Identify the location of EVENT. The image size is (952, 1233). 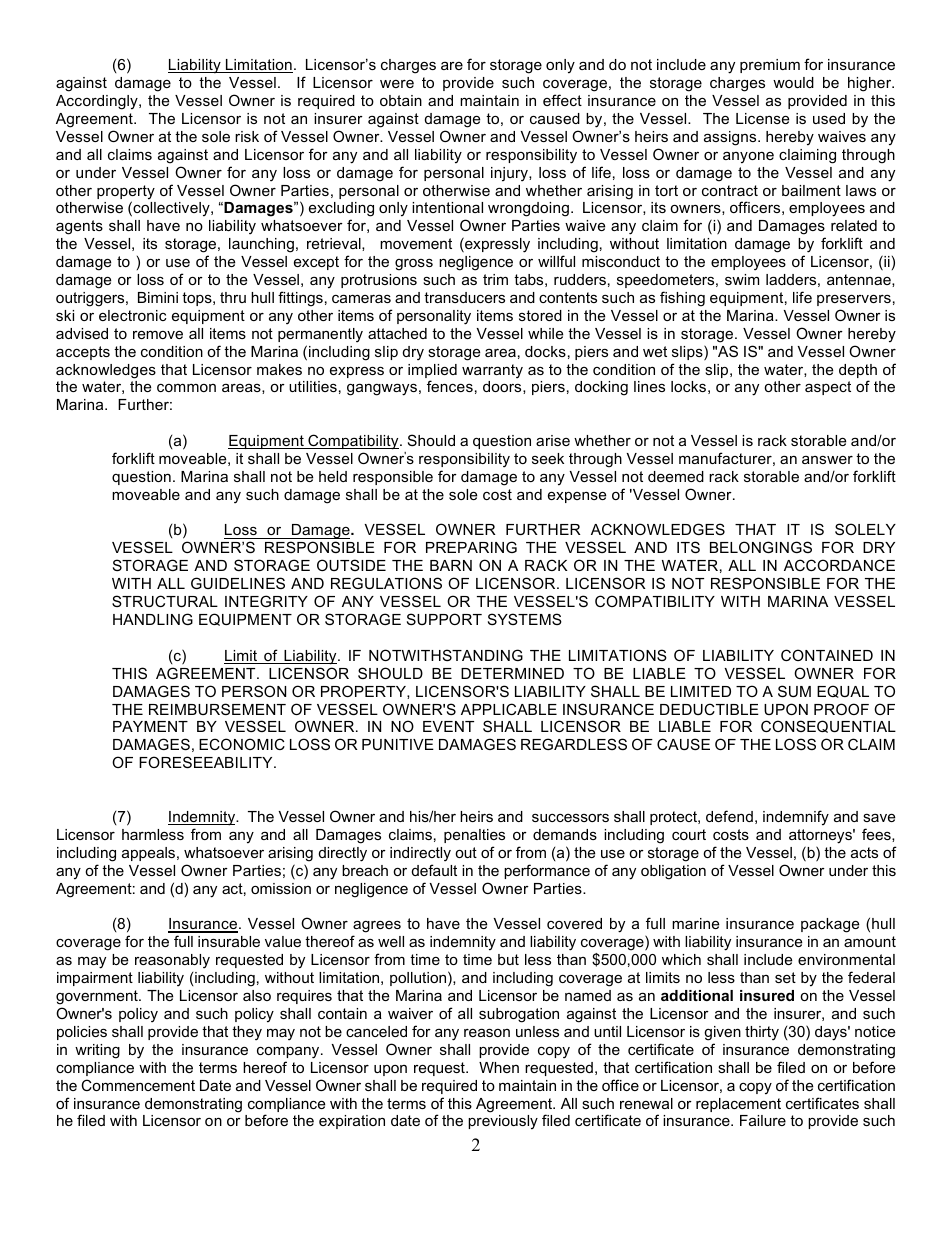
(448, 726).
